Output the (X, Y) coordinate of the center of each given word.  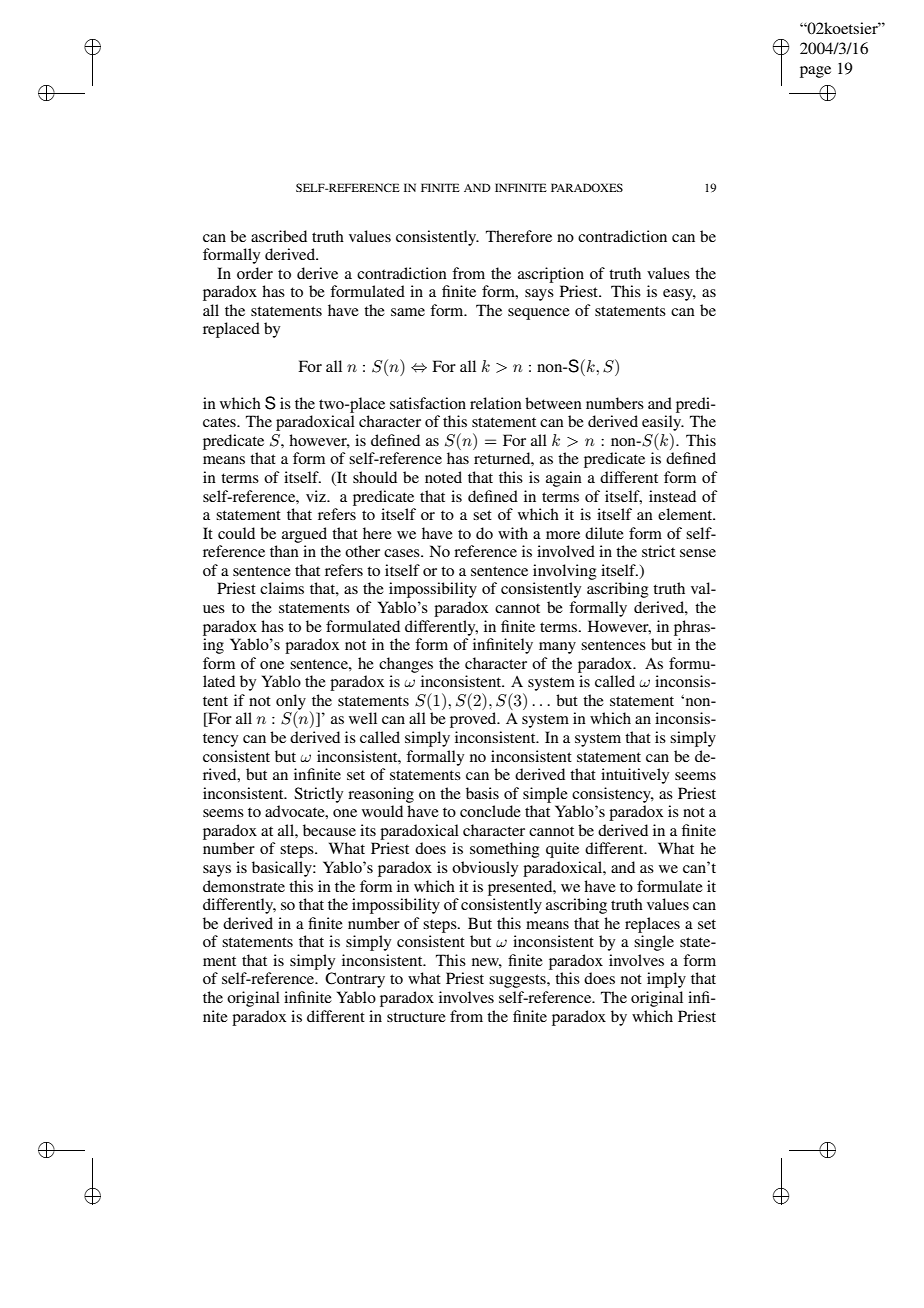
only (291, 703)
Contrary (355, 980)
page (815, 72)
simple (545, 795)
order (255, 273)
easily (663, 423)
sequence (539, 314)
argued (304, 535)
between (553, 403)
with (513, 533)
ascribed (279, 236)
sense (698, 553)
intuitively (635, 776)
